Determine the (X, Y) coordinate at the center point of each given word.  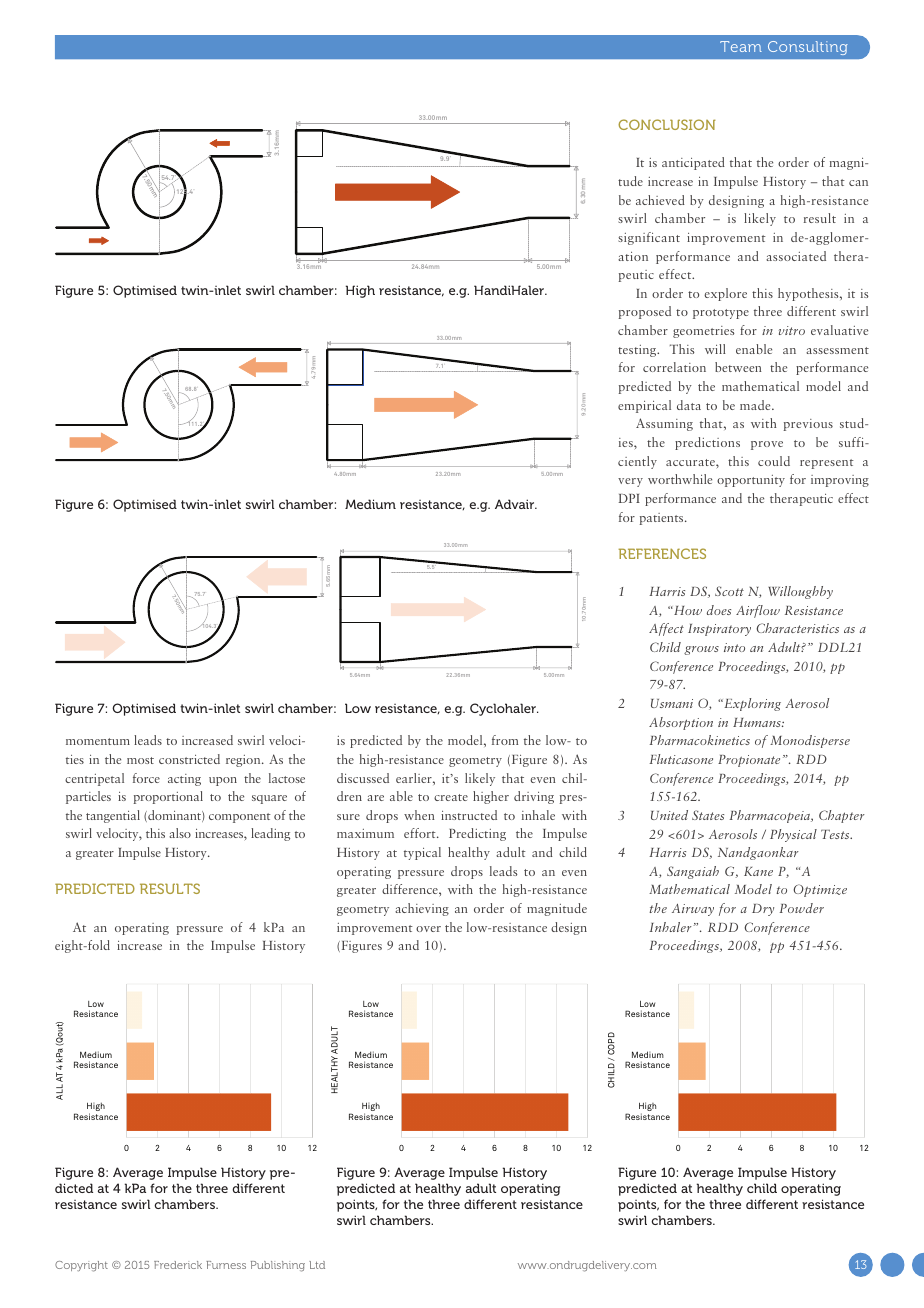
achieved (660, 200)
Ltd (317, 1265)
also (180, 833)
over (428, 929)
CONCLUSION (667, 124)
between (738, 367)
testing (638, 351)
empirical (644, 406)
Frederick (178, 1265)
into (734, 647)
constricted (189, 759)
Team (741, 46)
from (505, 740)
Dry (763, 910)
